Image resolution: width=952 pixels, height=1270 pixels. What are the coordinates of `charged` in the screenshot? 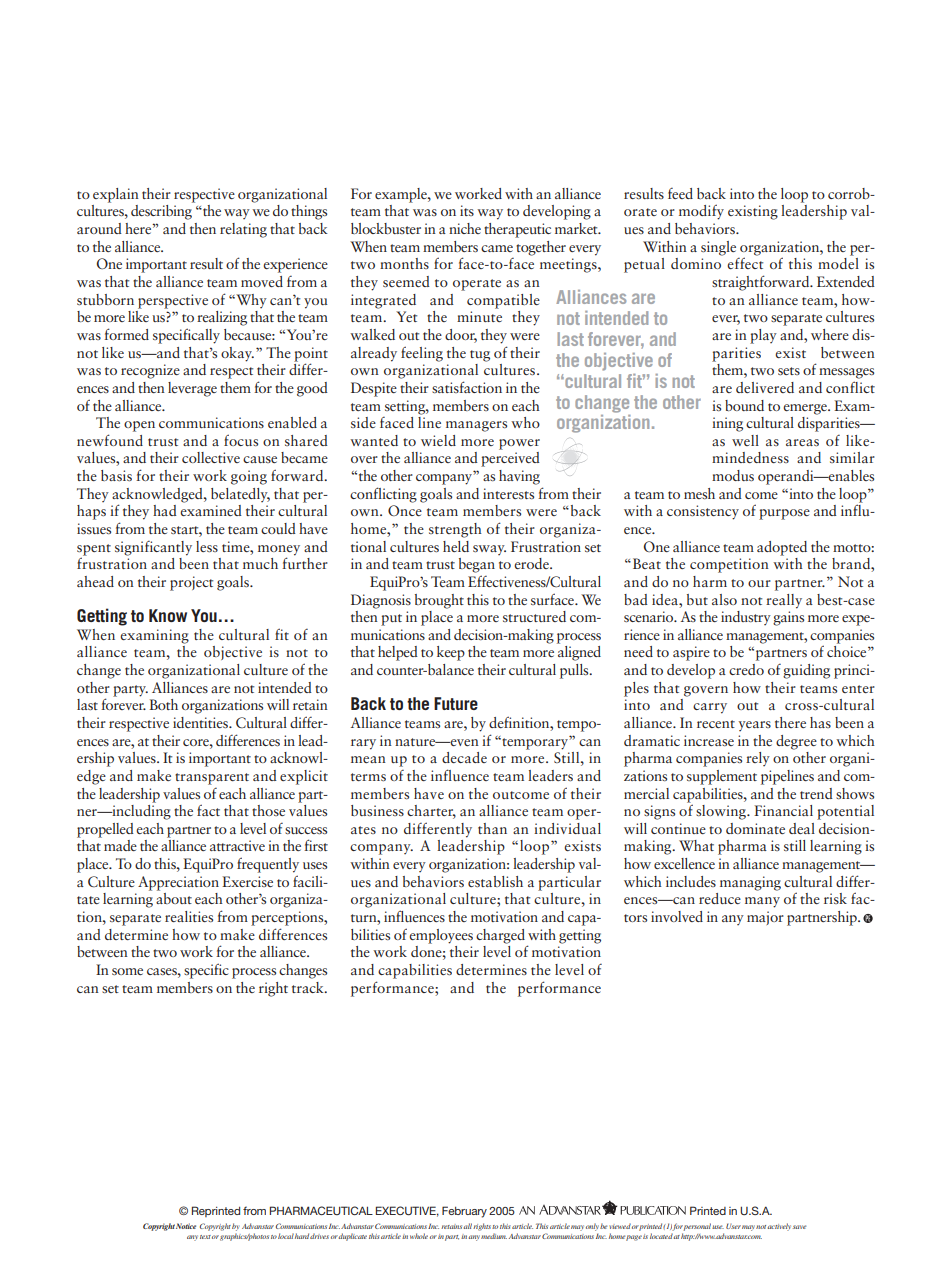 It's located at (500, 936).
